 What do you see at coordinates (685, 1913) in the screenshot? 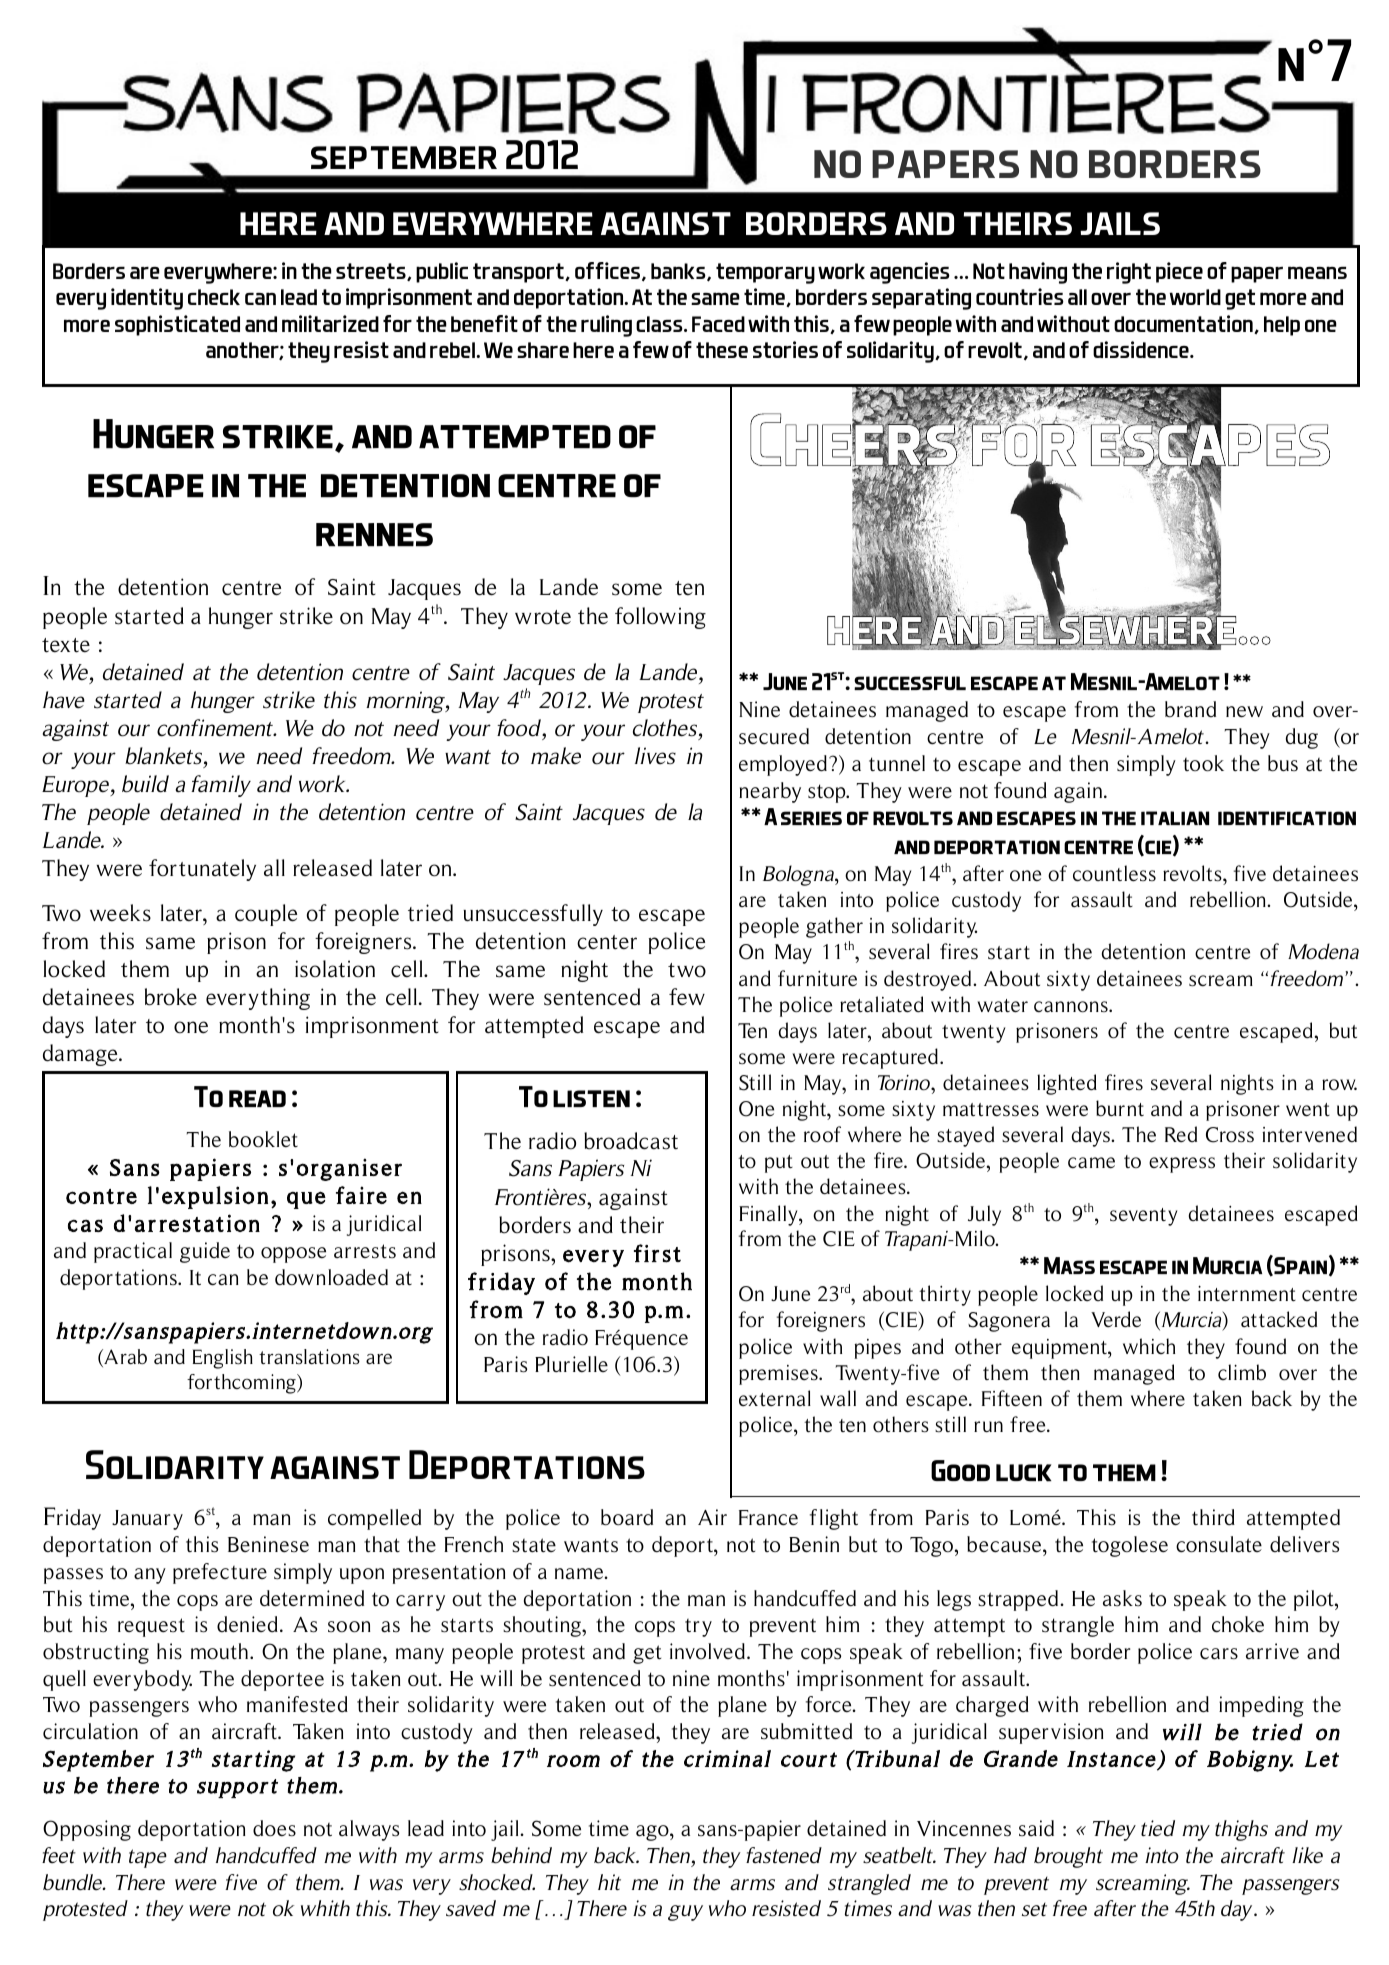
I see `guy` at bounding box center [685, 1913].
